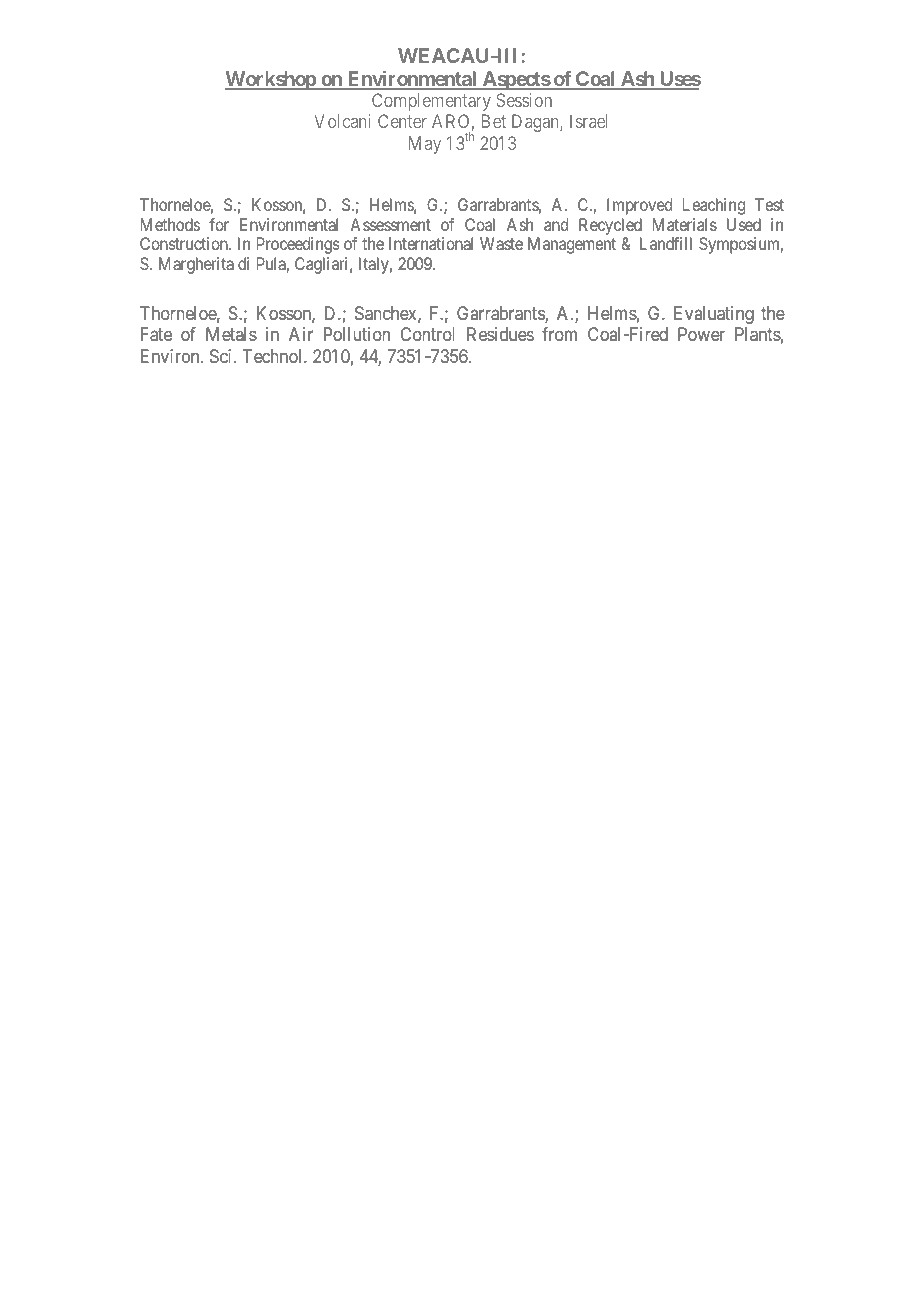  I want to click on Session, so click(524, 100).
